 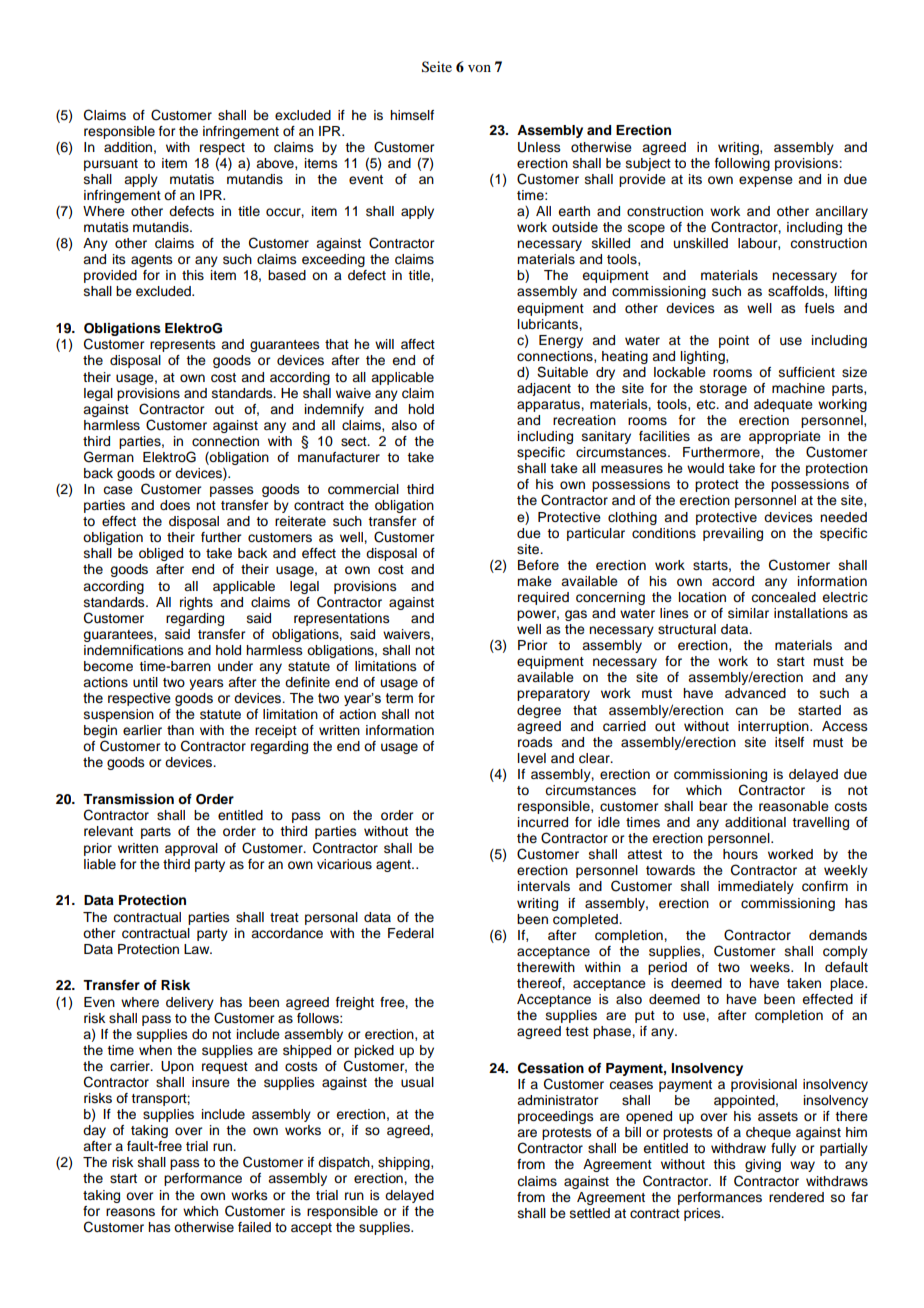 I want to click on represents, so click(x=183, y=346).
